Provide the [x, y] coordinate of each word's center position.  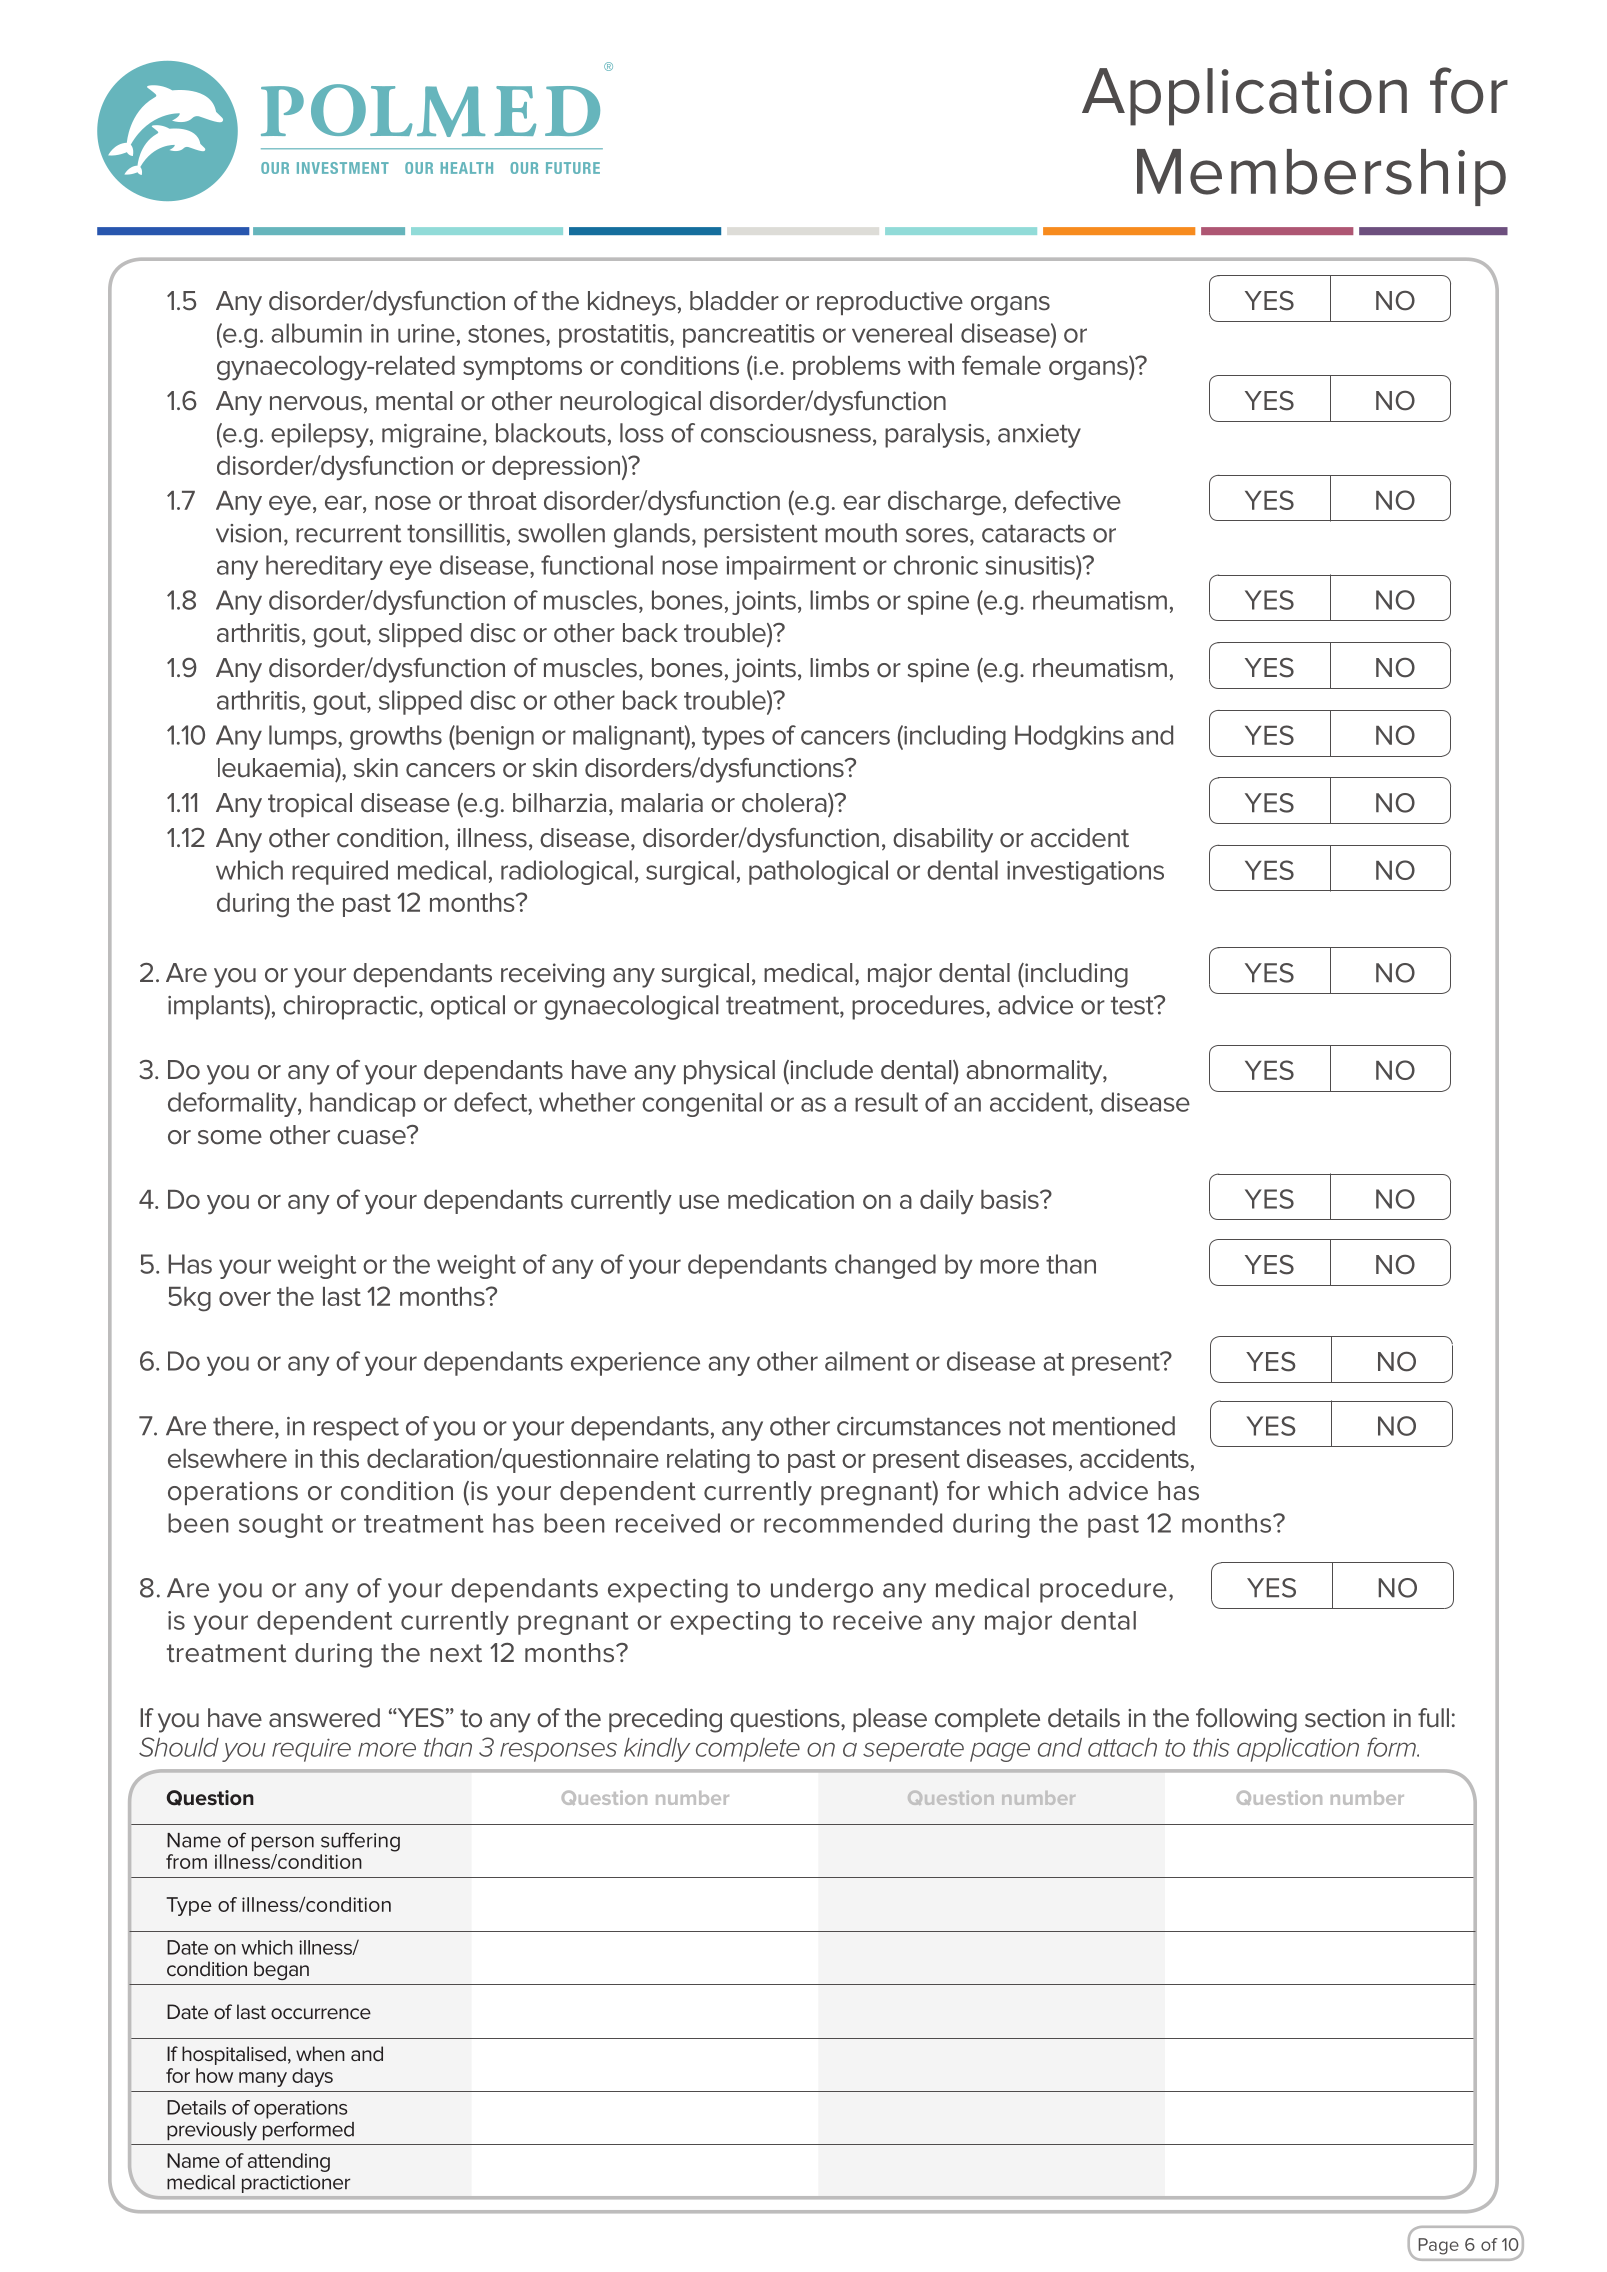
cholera [785, 803]
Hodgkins [1069, 737]
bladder [734, 301]
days [312, 2077]
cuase [372, 1136]
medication [791, 1199]
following [1246, 1720]
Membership [1321, 177]
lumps [304, 737]
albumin [316, 333]
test [1133, 1005]
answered [324, 1718]
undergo [822, 1590]
